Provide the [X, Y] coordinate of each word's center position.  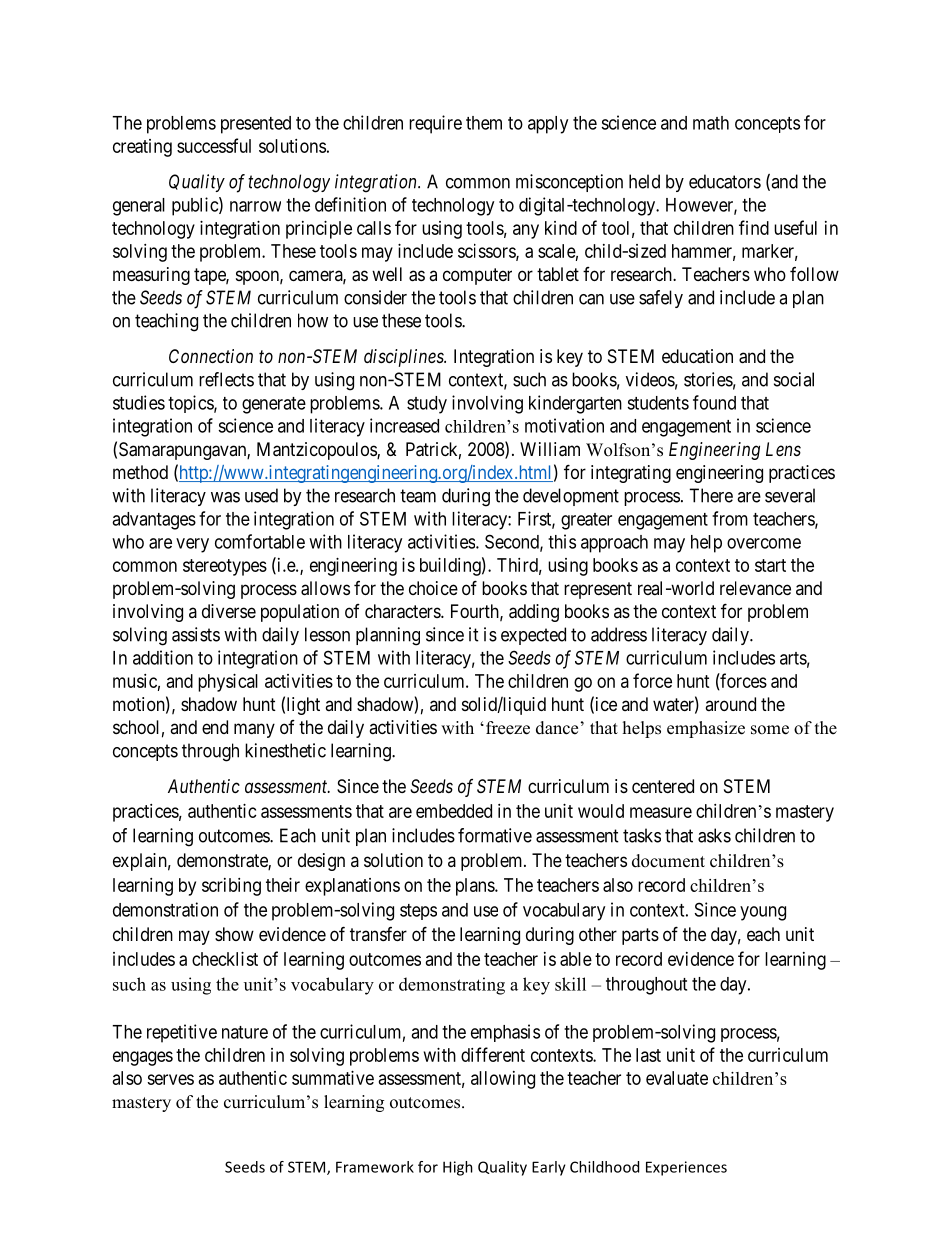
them [484, 123]
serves [170, 1079]
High [458, 1168]
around [730, 704]
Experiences [686, 1168]
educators [725, 181]
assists [196, 634]
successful [214, 145]
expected [533, 636]
